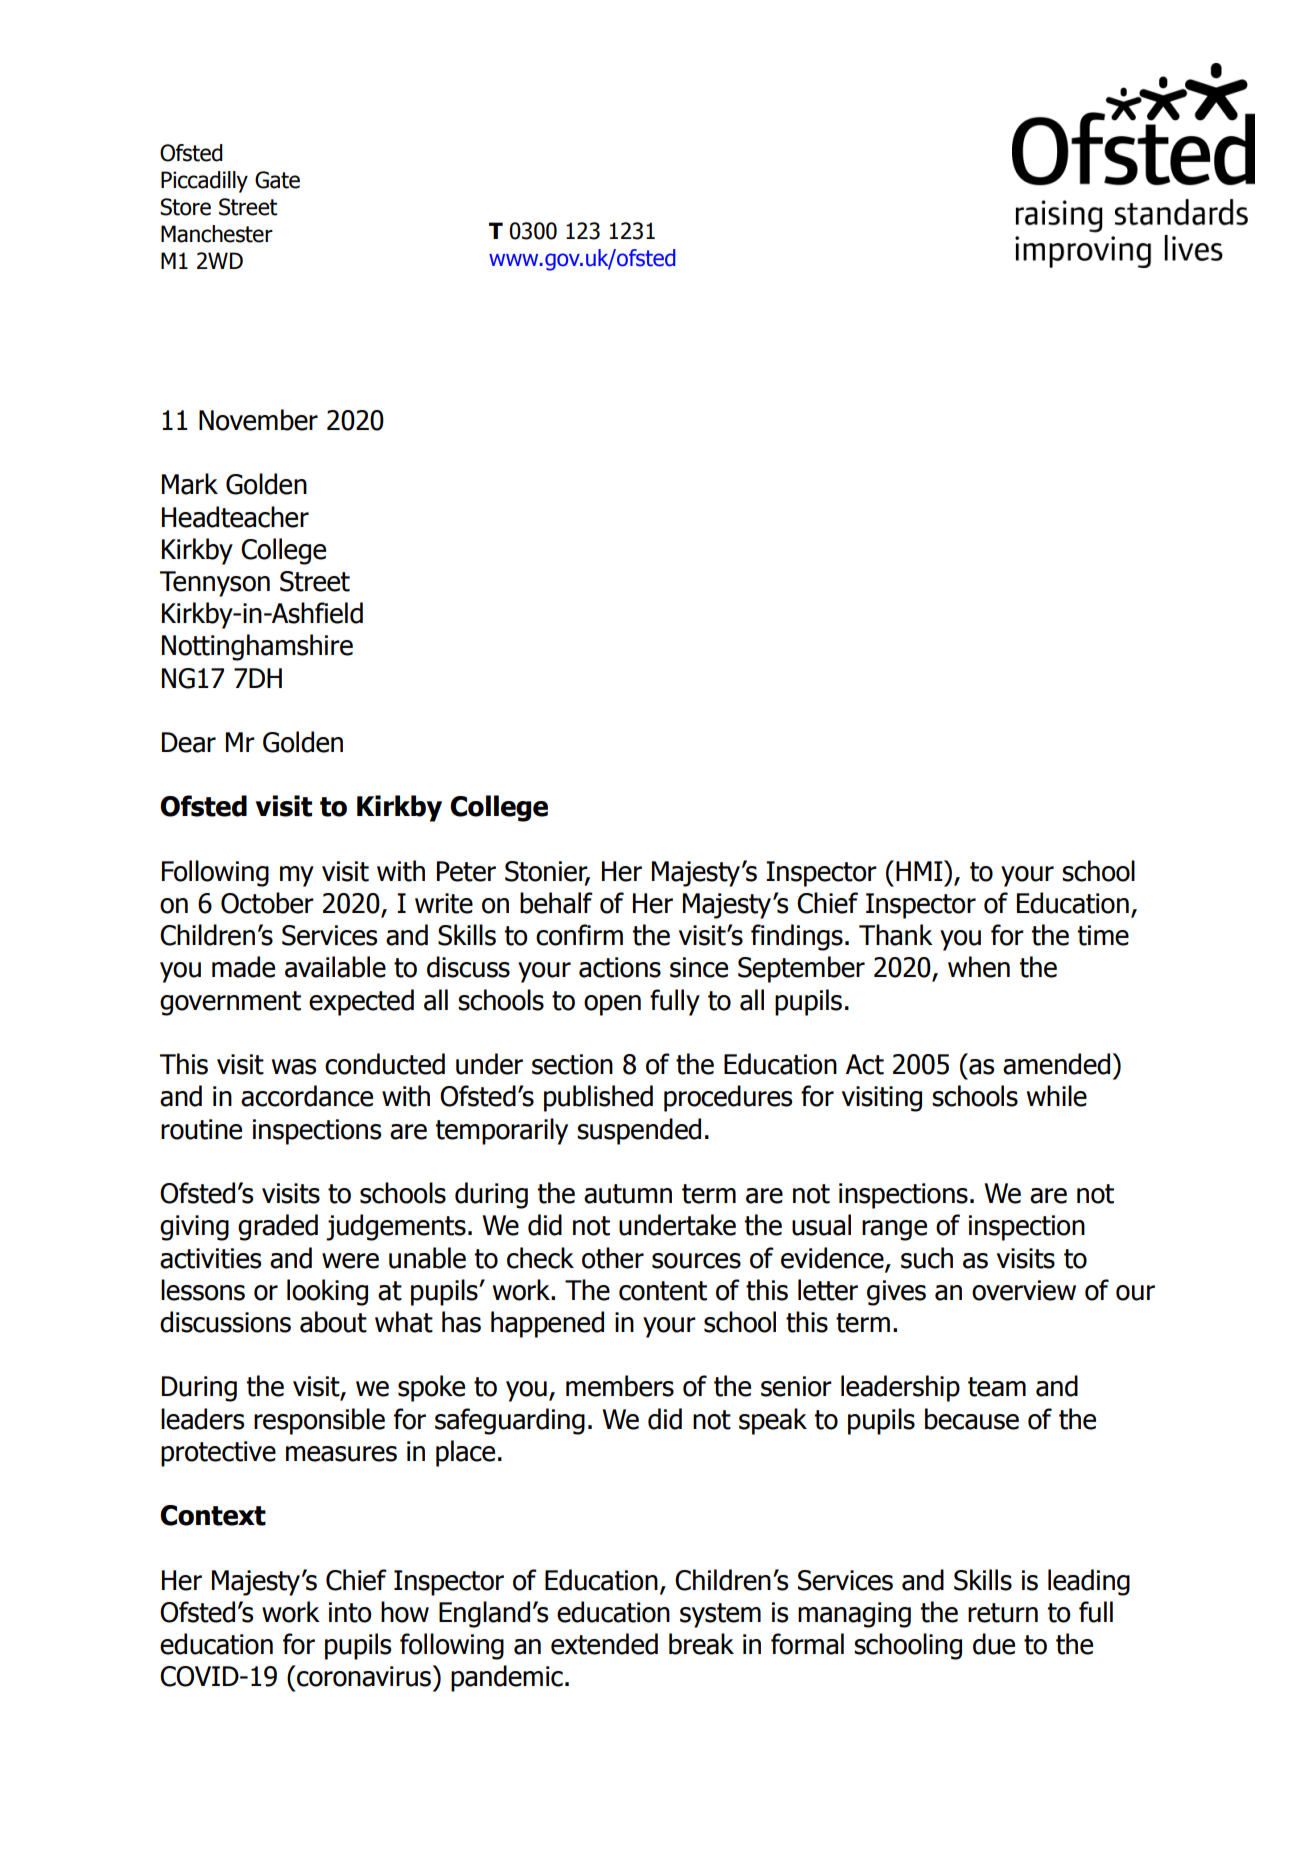 Image resolution: width=1316 pixels, height=1866 pixels. Describe the element at coordinates (267, 903) in the page. I see `October` at that location.
